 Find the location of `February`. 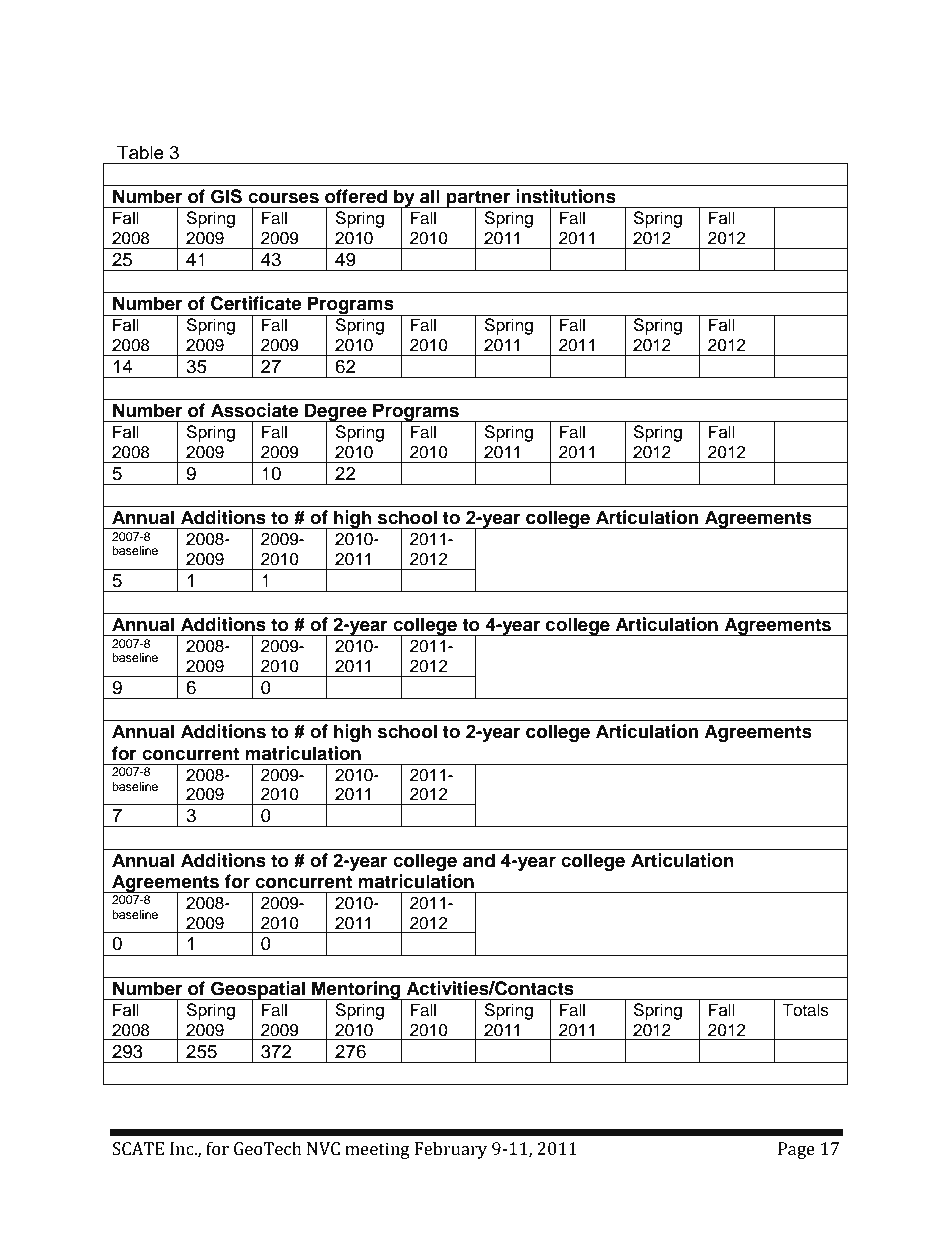

February is located at coordinates (451, 1150).
